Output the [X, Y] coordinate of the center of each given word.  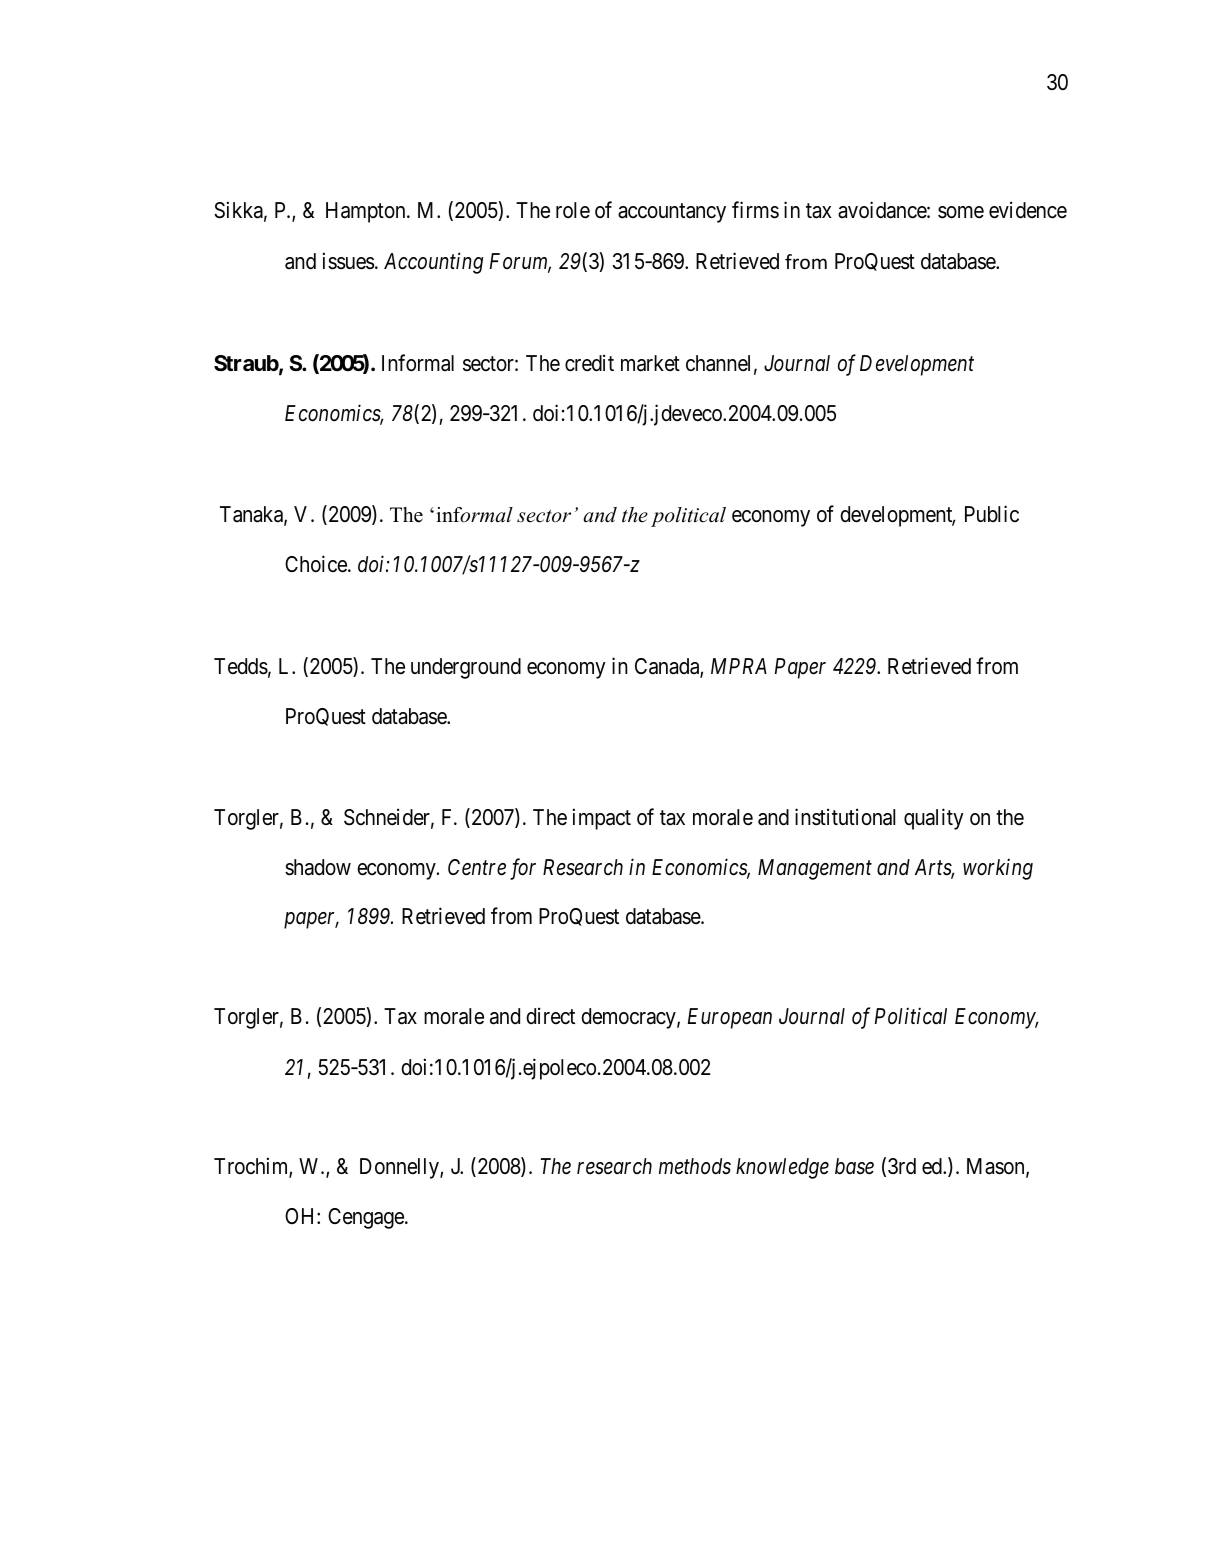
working [998, 869]
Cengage [367, 1218]
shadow [318, 867]
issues [349, 261]
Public [992, 514]
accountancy [672, 213]
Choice [317, 564]
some [961, 212]
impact [602, 819]
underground [466, 668]
